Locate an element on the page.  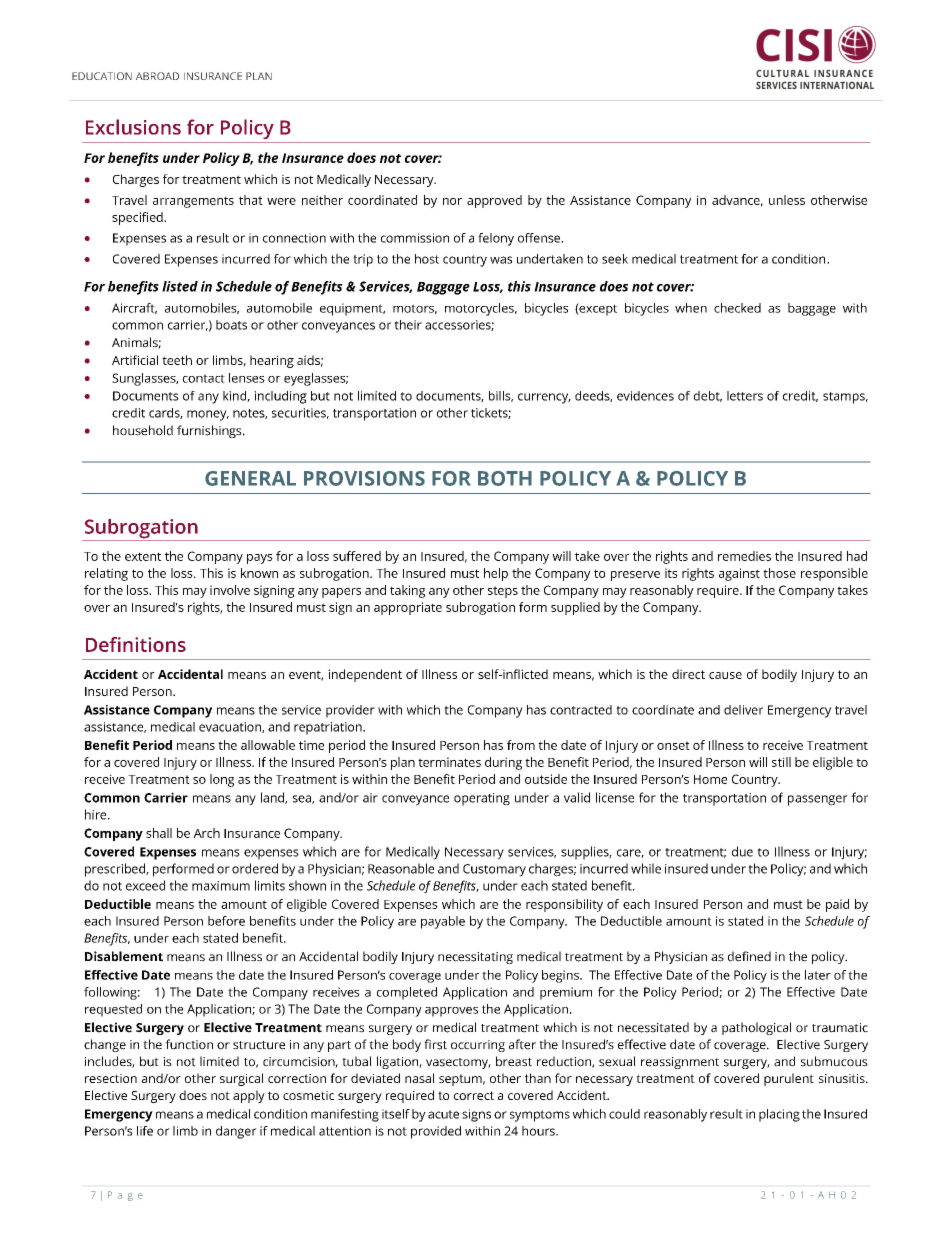
listed is located at coordinates (180, 286).
